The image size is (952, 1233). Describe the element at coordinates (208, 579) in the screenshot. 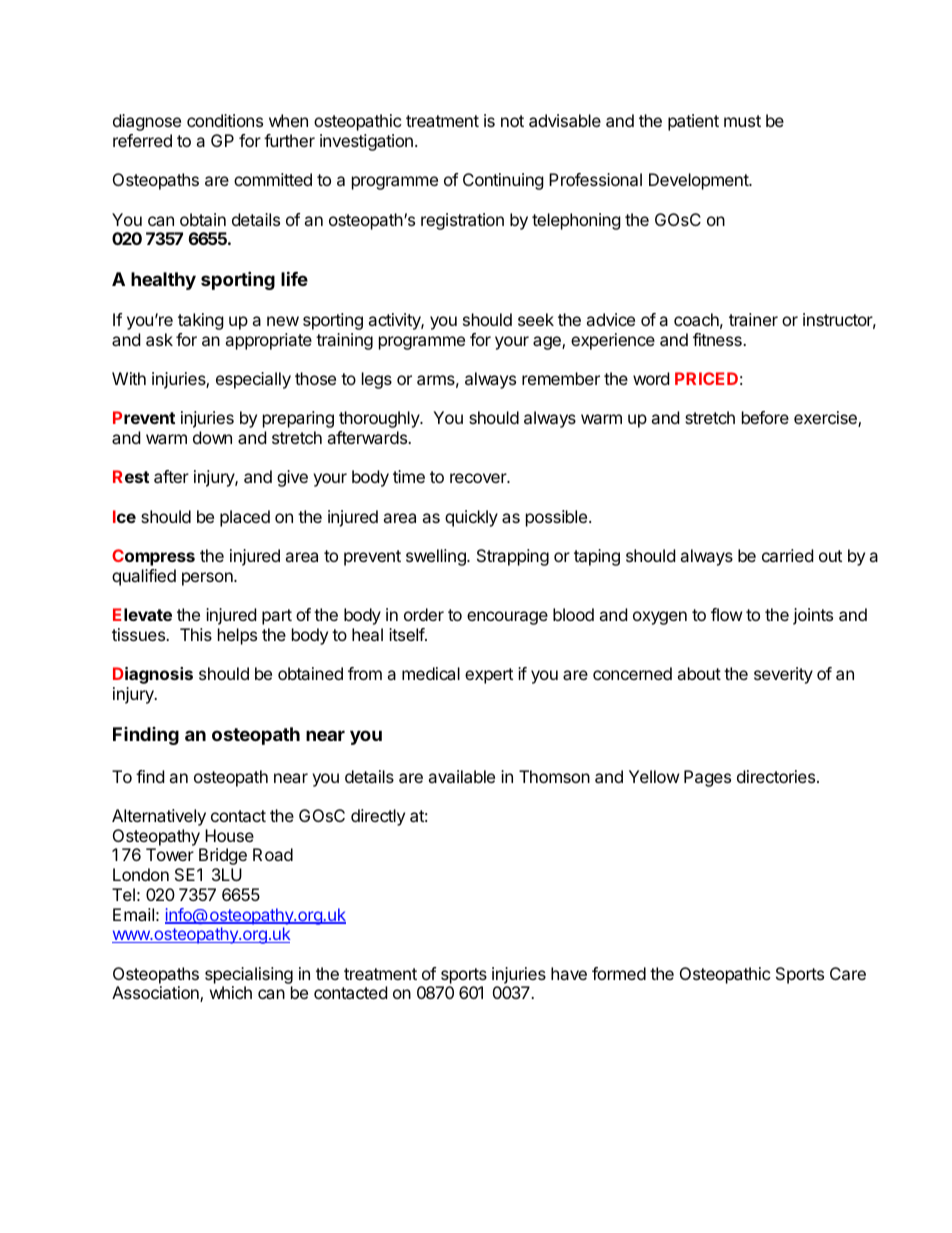

I see `person` at that location.
